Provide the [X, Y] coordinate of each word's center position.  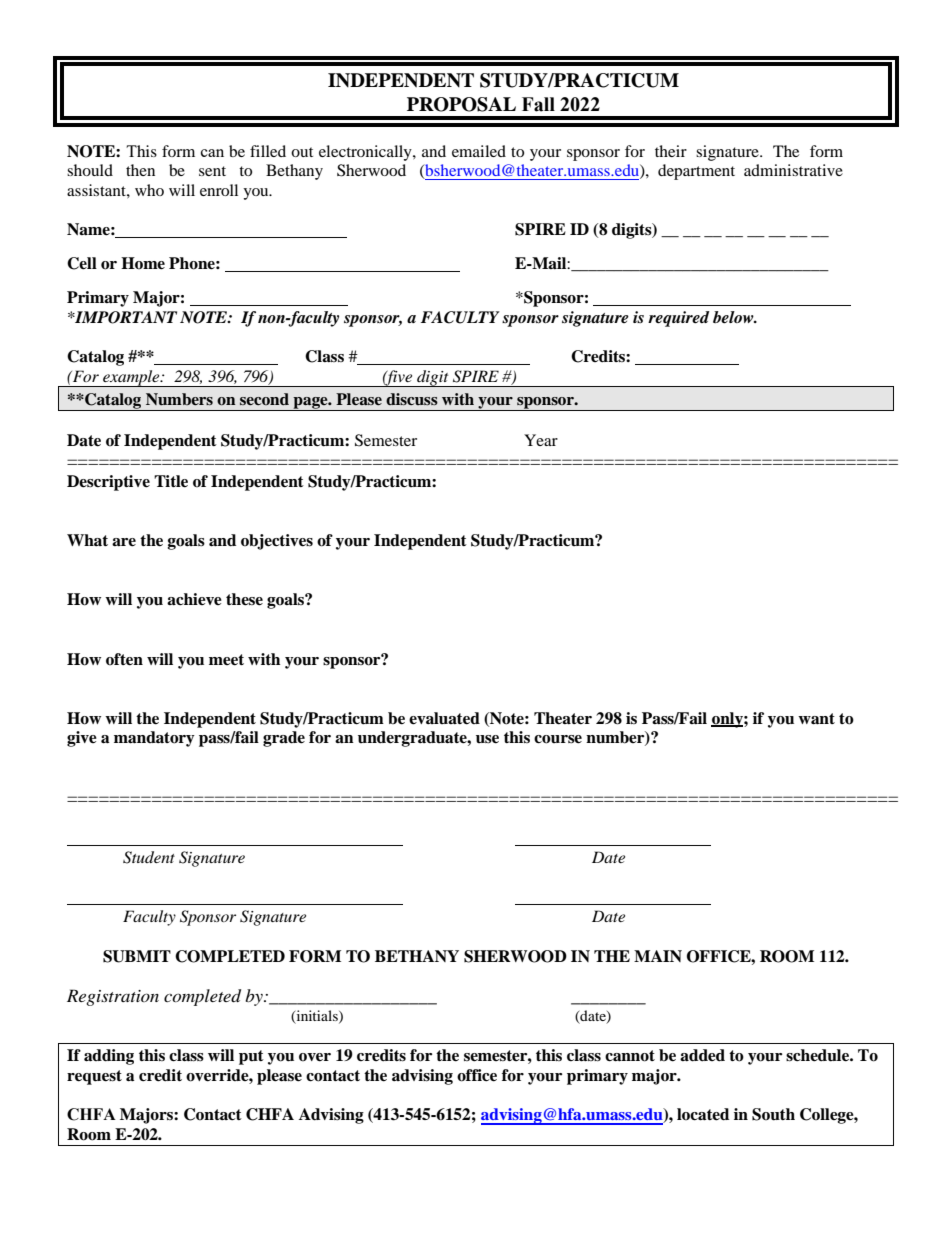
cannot [630, 1056]
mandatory [154, 739]
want [816, 719]
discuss [412, 399]
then [140, 170]
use [487, 739]
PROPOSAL [461, 104]
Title [171, 481]
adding [109, 1057]
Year [541, 440]
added [702, 1055]
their [671, 151]
